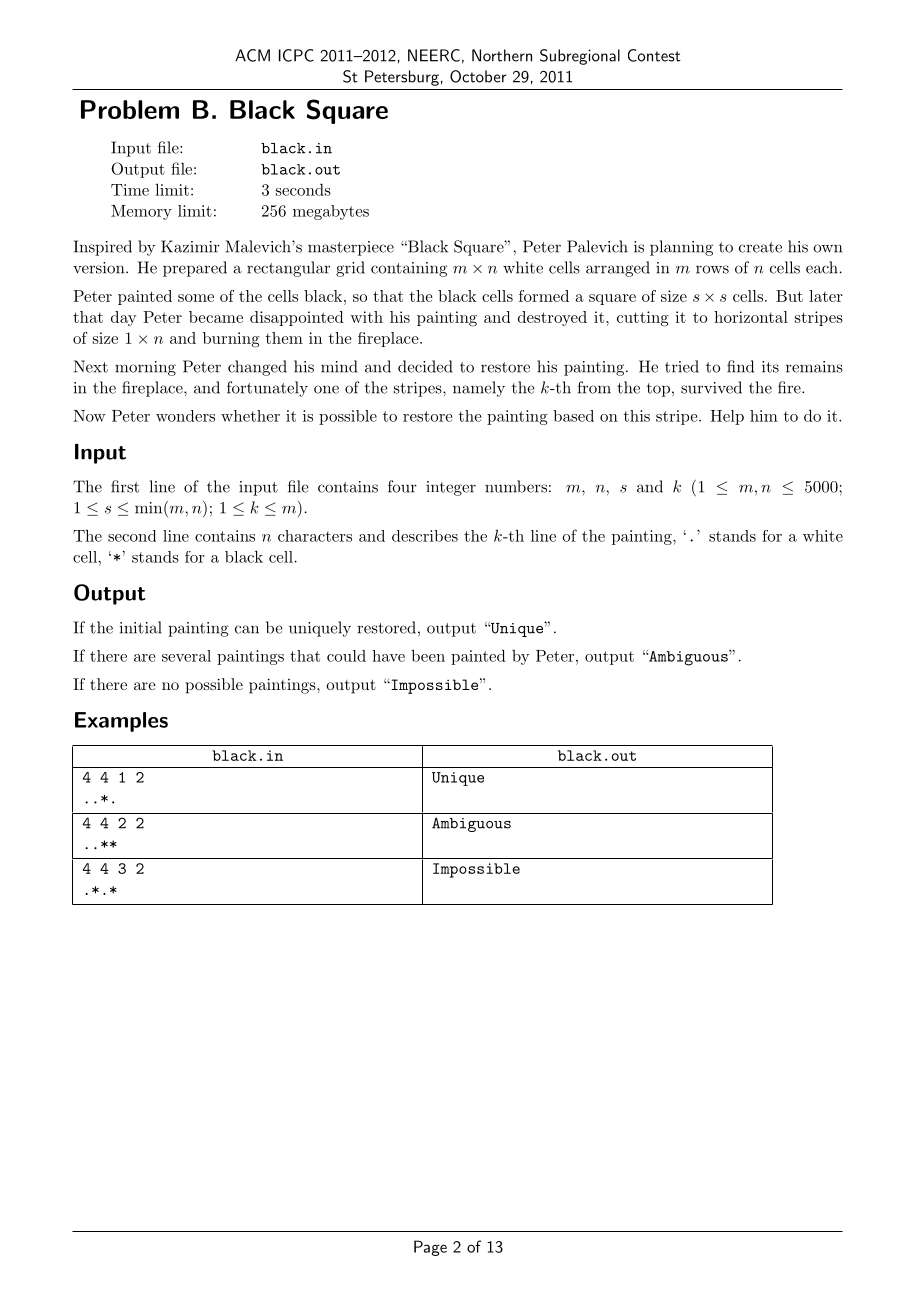 This document has height=1308, width=924. I want to click on could, so click(346, 656).
